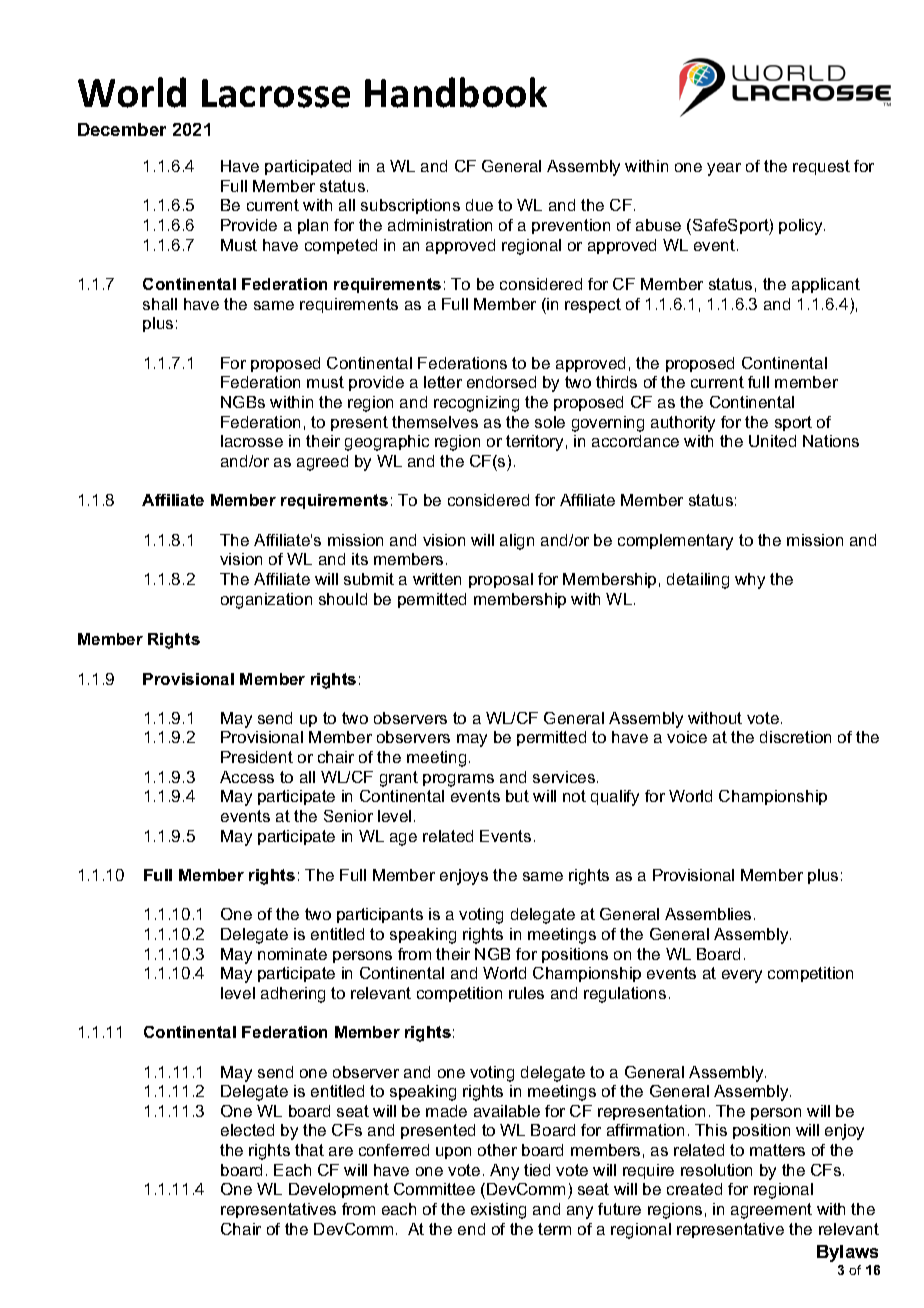  What do you see at coordinates (247, 777) in the image?
I see `Access` at bounding box center [247, 777].
